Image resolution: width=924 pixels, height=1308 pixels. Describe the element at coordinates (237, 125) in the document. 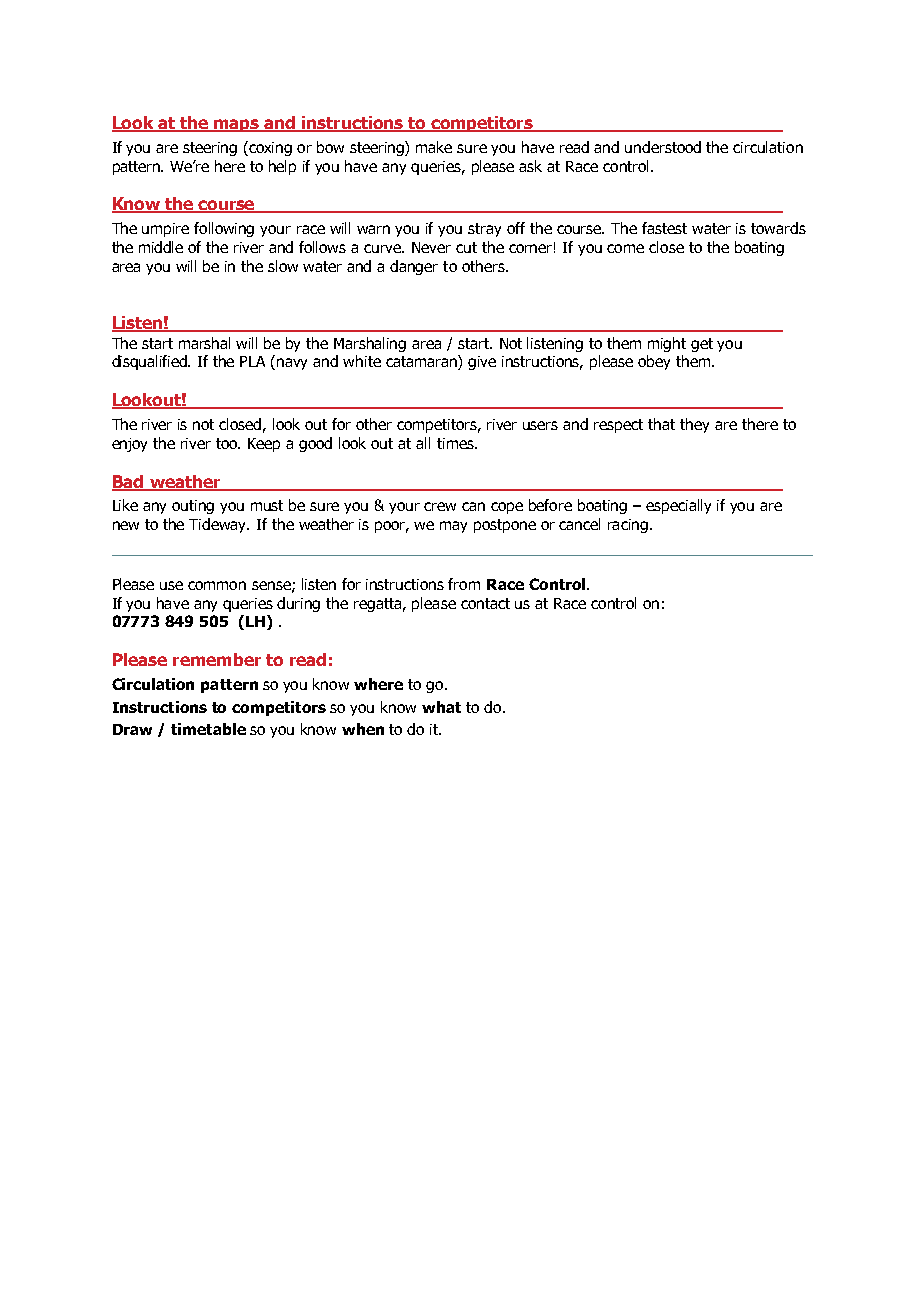

I see `maps` at that location.
